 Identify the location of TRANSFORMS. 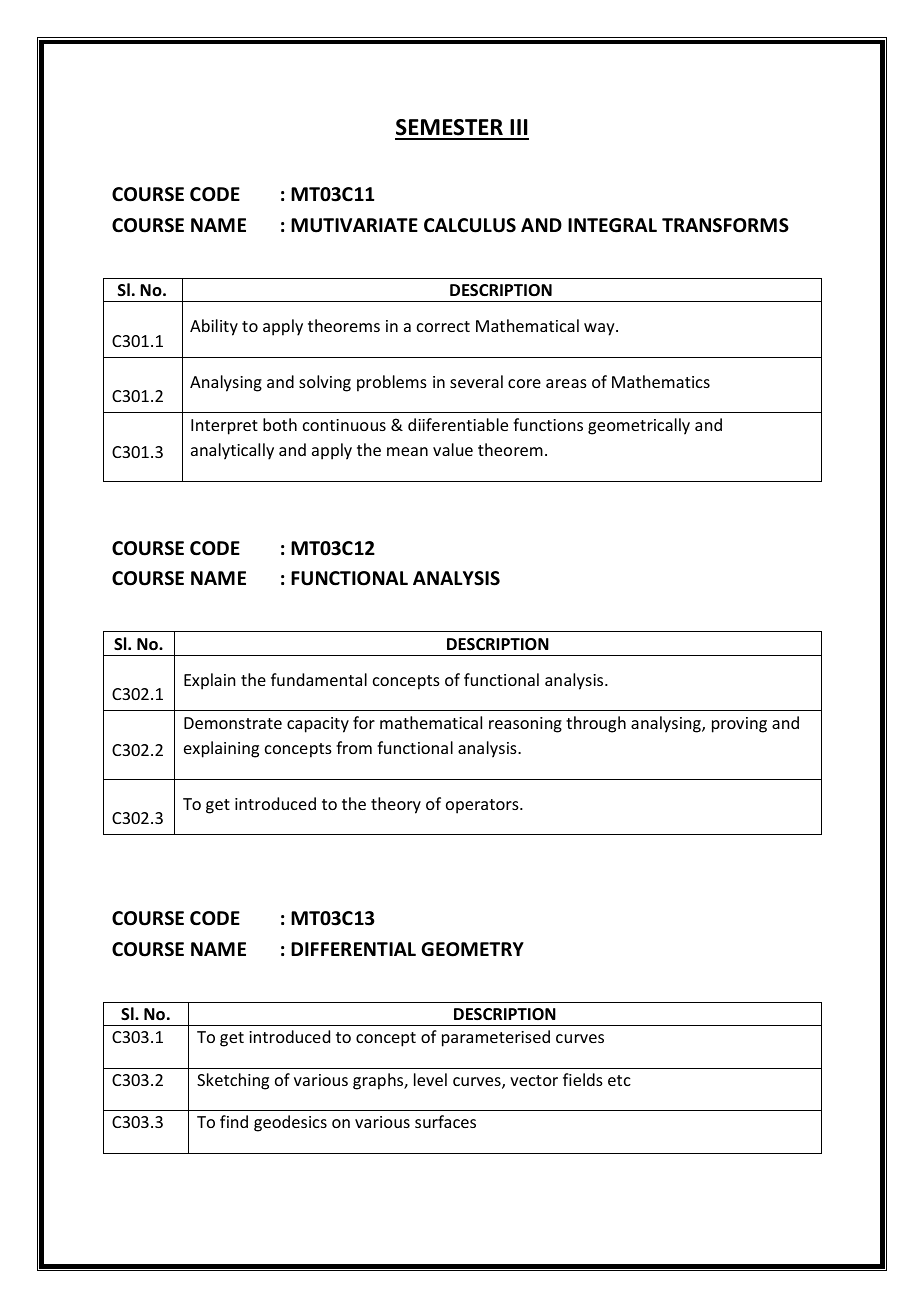
(725, 225).
